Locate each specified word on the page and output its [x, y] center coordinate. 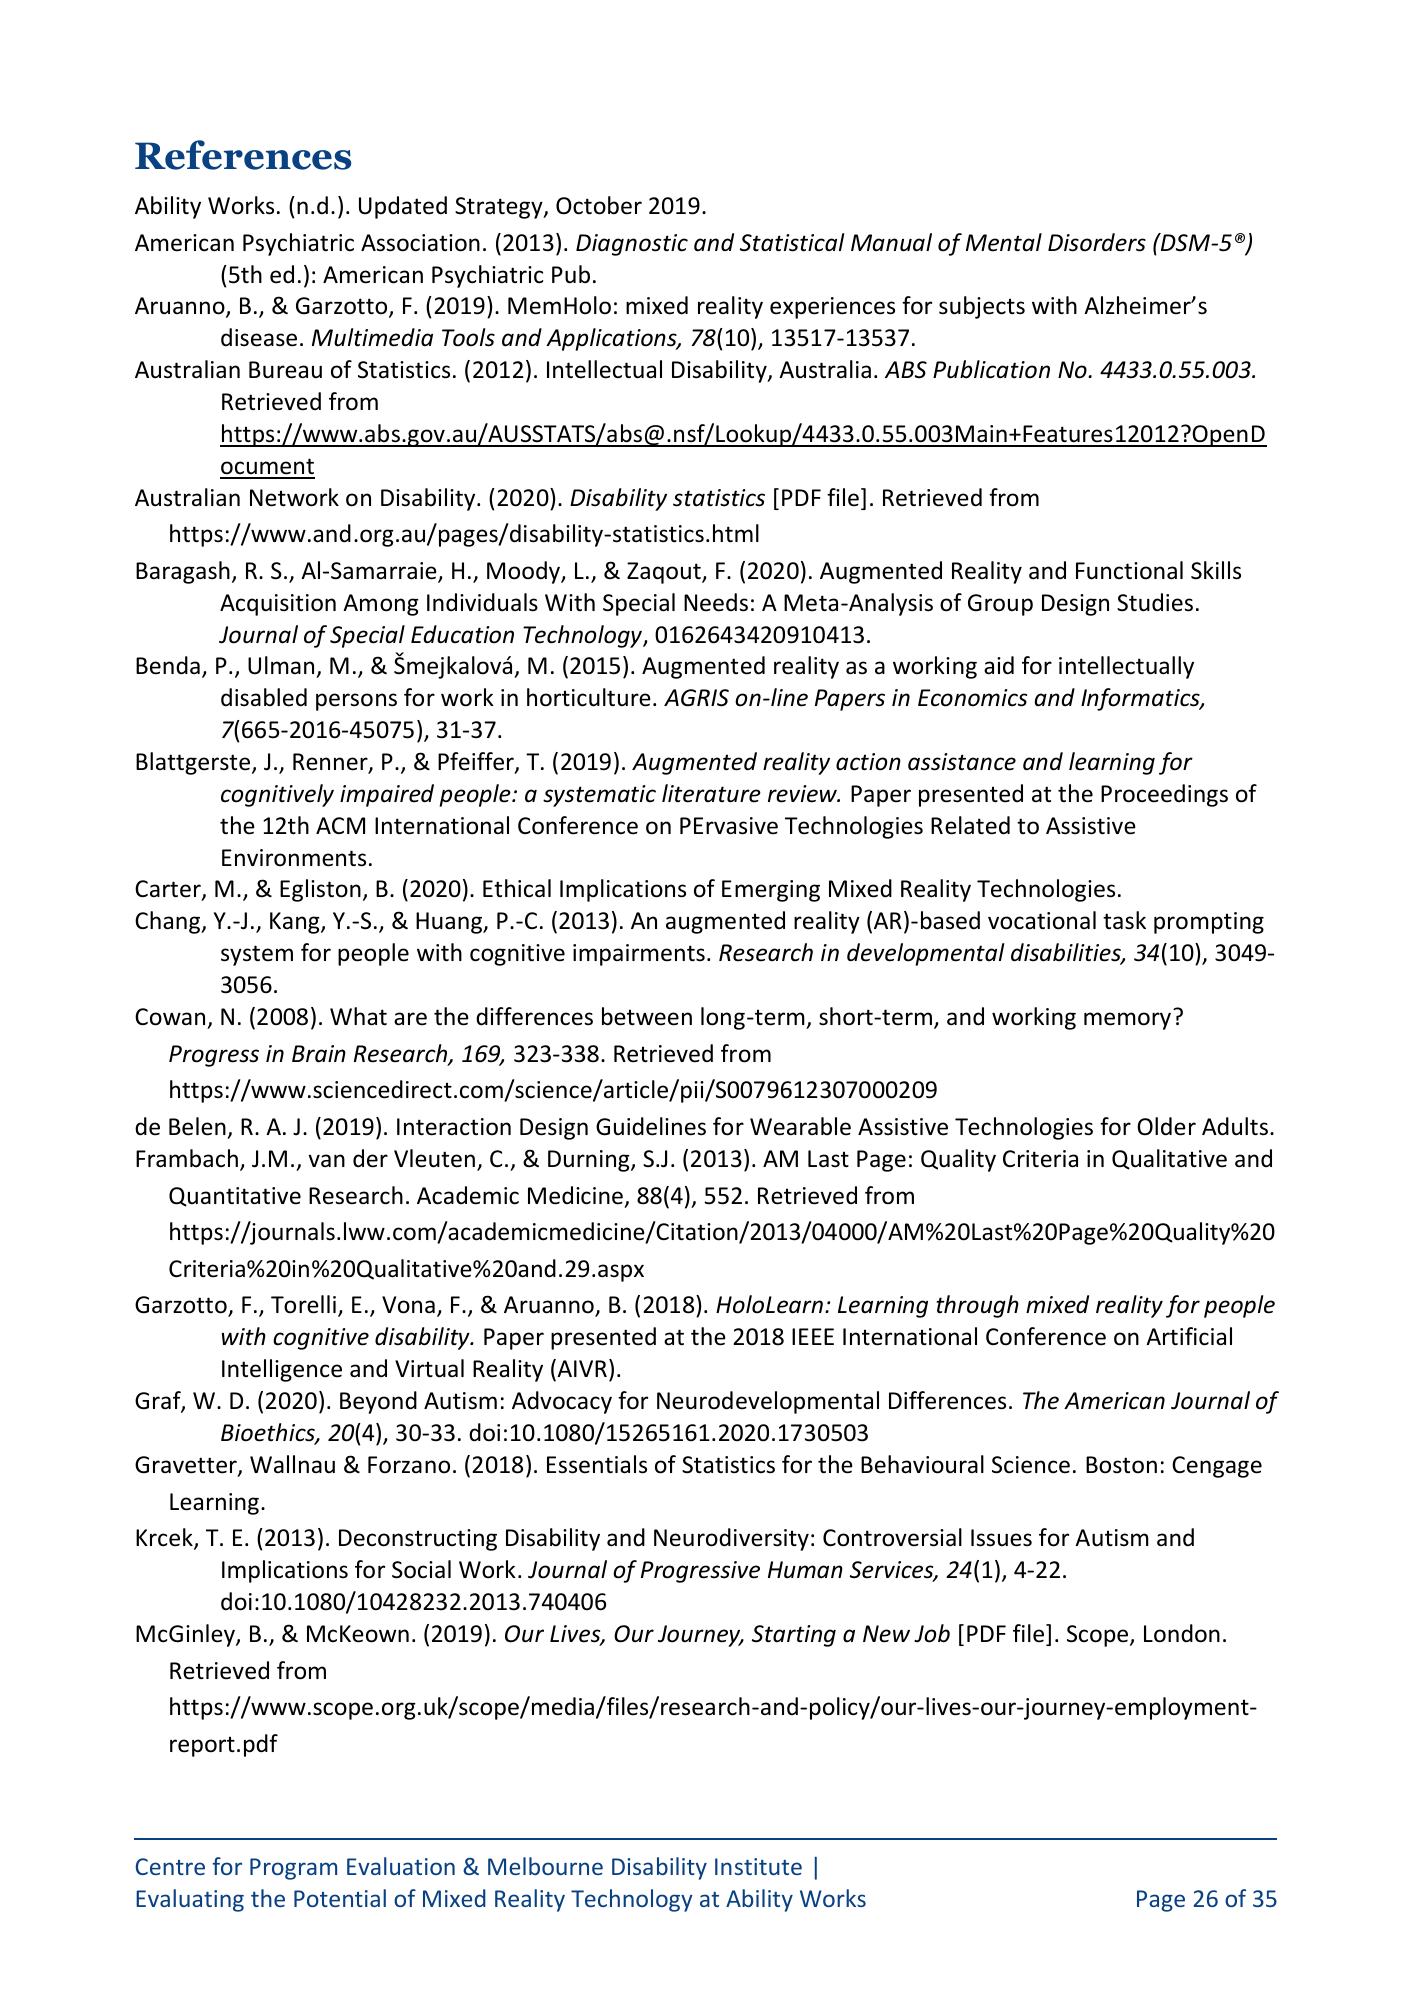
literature [711, 793]
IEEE [813, 1336]
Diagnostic [632, 245]
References [243, 155]
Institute [758, 1866]
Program [293, 1869]
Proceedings [1164, 795]
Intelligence [282, 1370]
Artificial [1189, 1336]
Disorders [1097, 242]
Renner [331, 763]
